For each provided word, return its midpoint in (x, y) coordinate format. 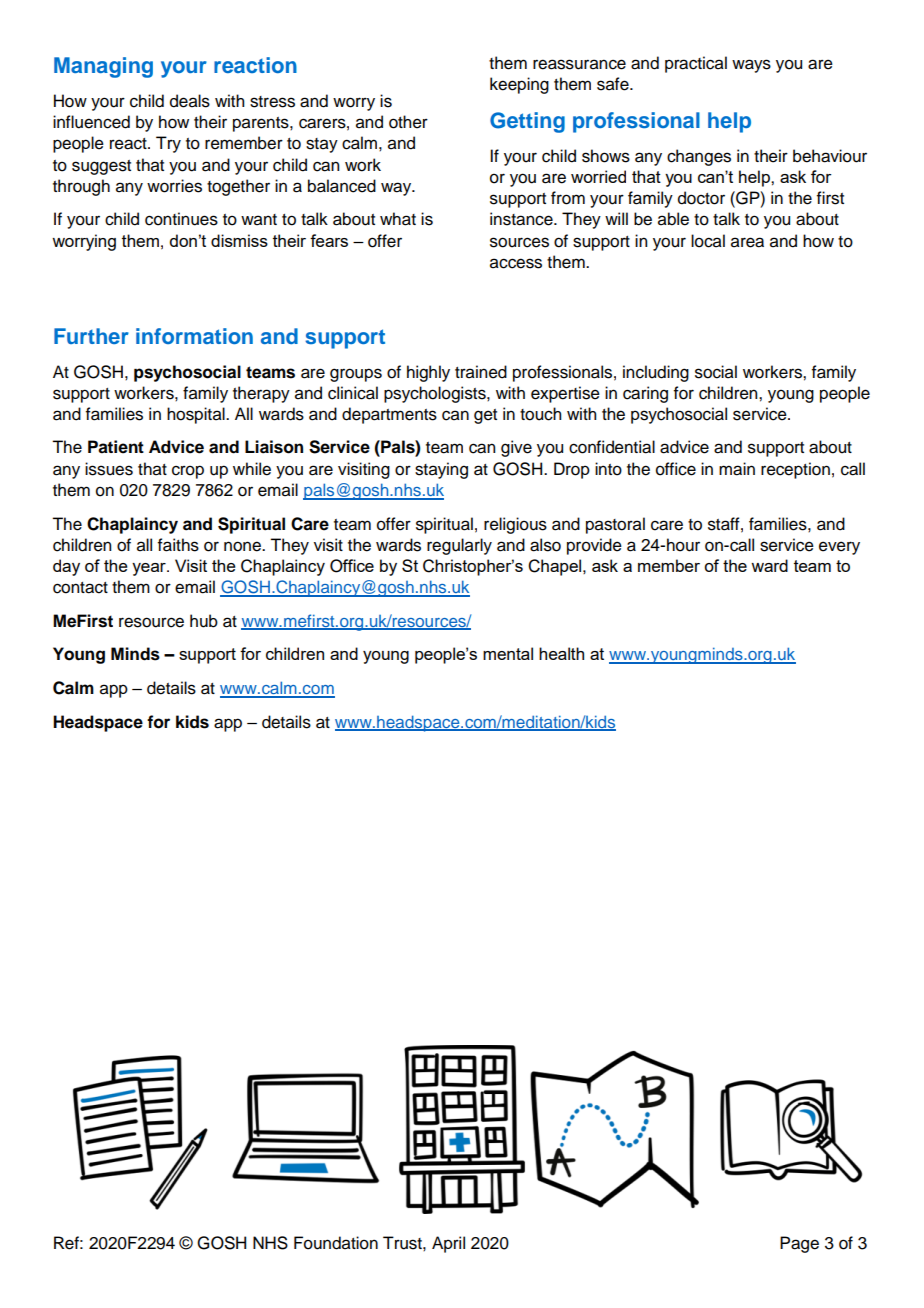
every (839, 548)
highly (428, 373)
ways (751, 66)
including (656, 373)
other (408, 122)
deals (190, 101)
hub (204, 621)
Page (799, 1244)
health (561, 653)
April (448, 1244)
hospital (197, 415)
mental (508, 653)
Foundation (336, 1243)
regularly (459, 546)
